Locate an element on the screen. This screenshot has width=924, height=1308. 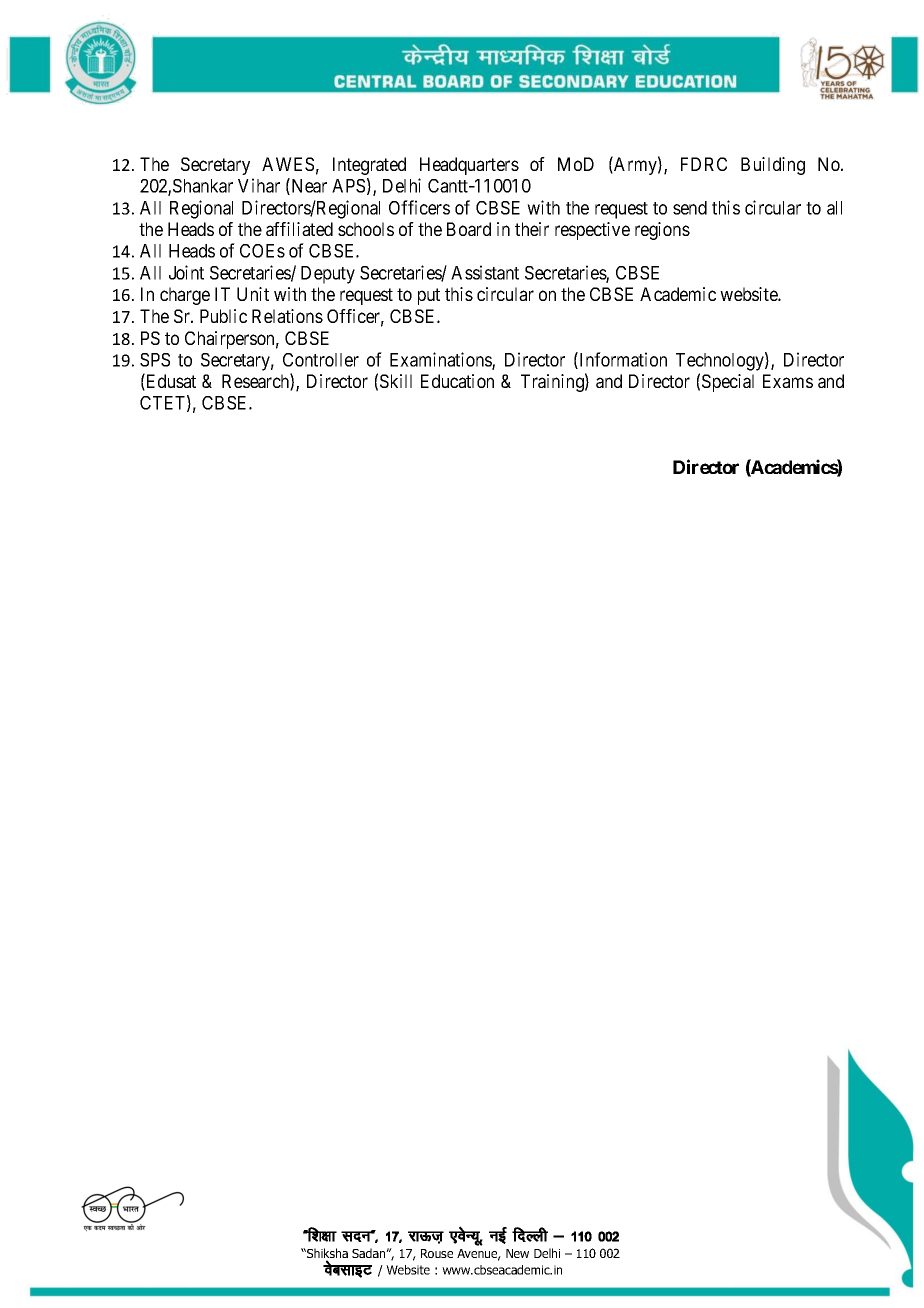
SPS is located at coordinates (155, 360).
